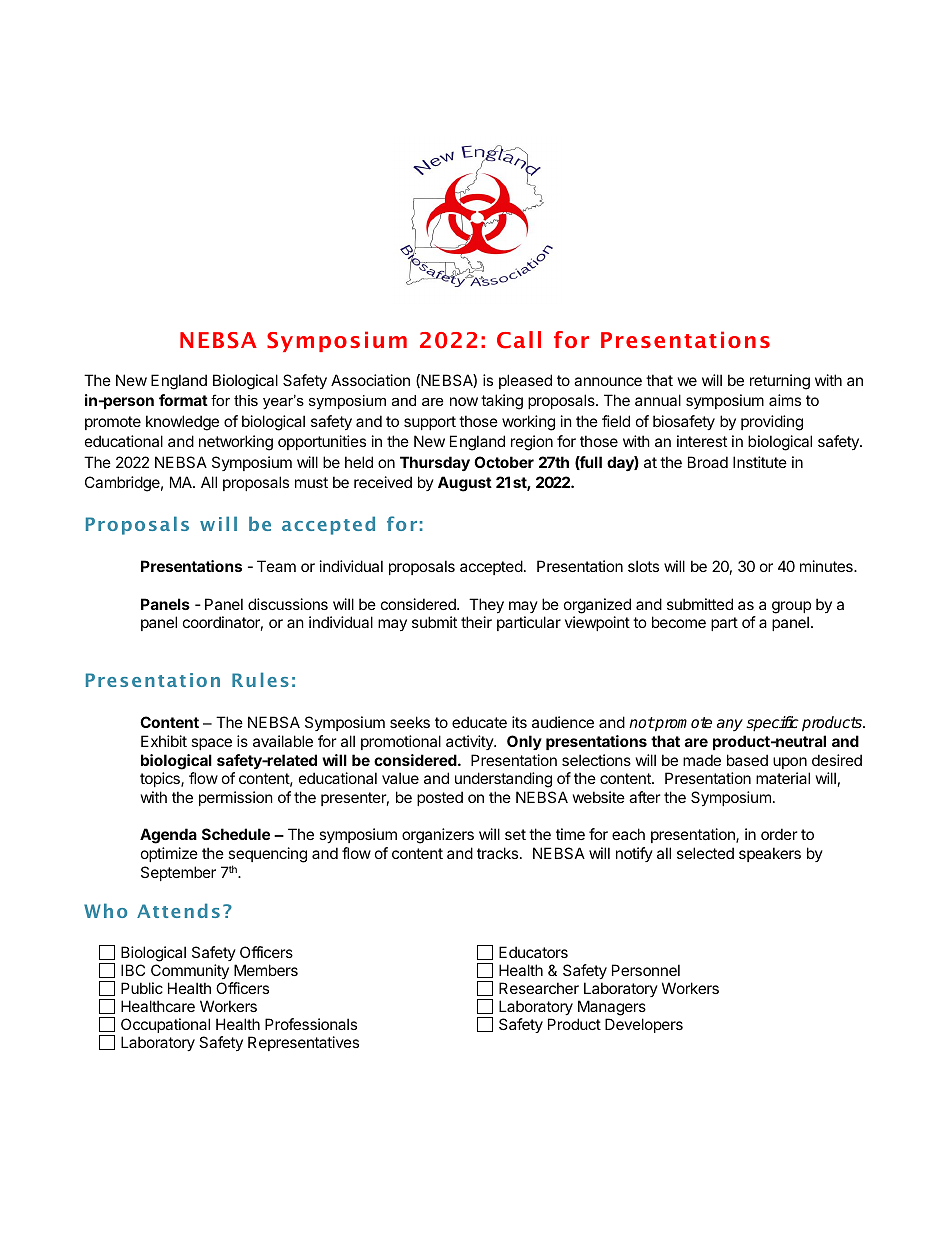  Describe the element at coordinates (772, 724) in the screenshot. I see `specific` at that location.
